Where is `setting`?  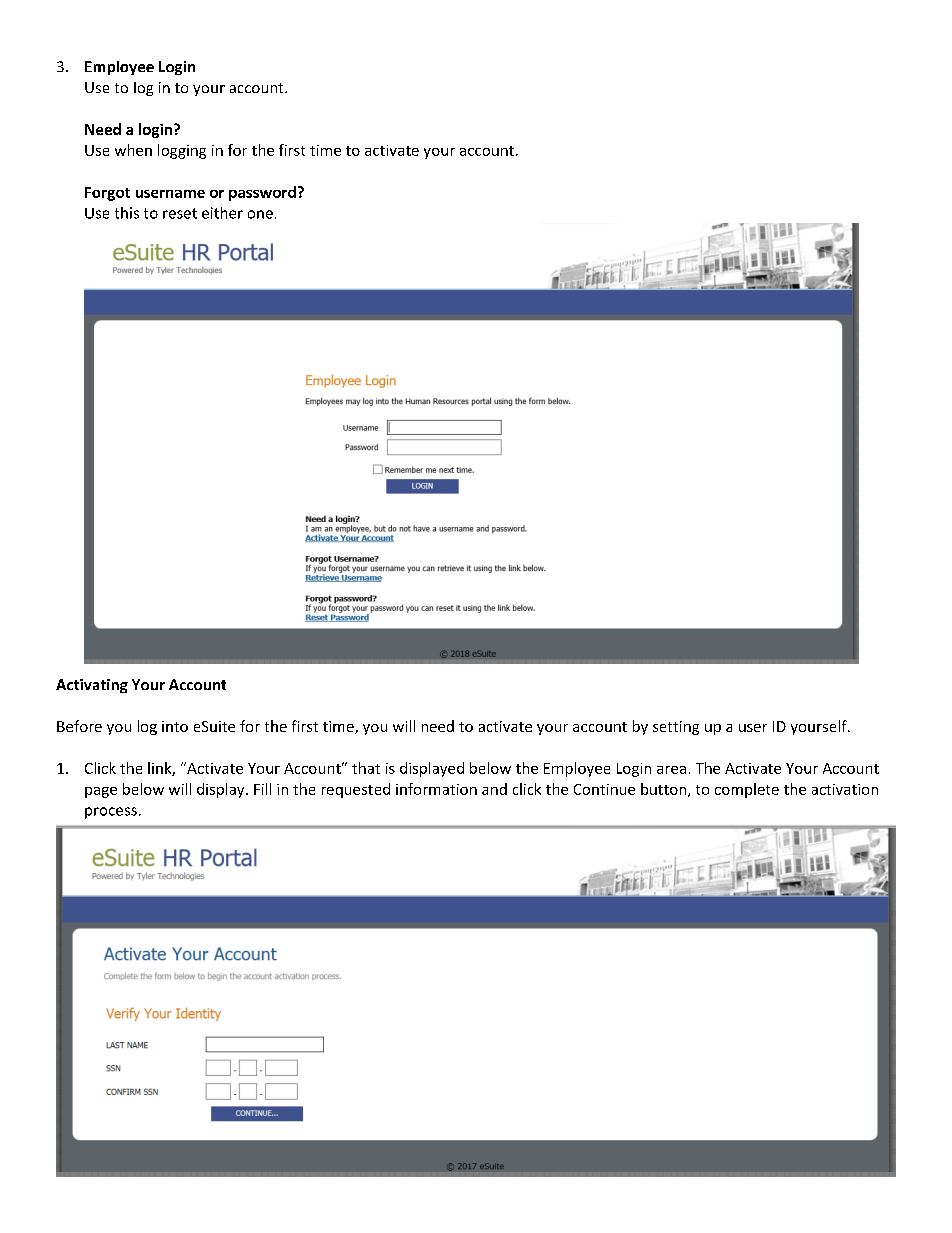 setting is located at coordinates (676, 728).
